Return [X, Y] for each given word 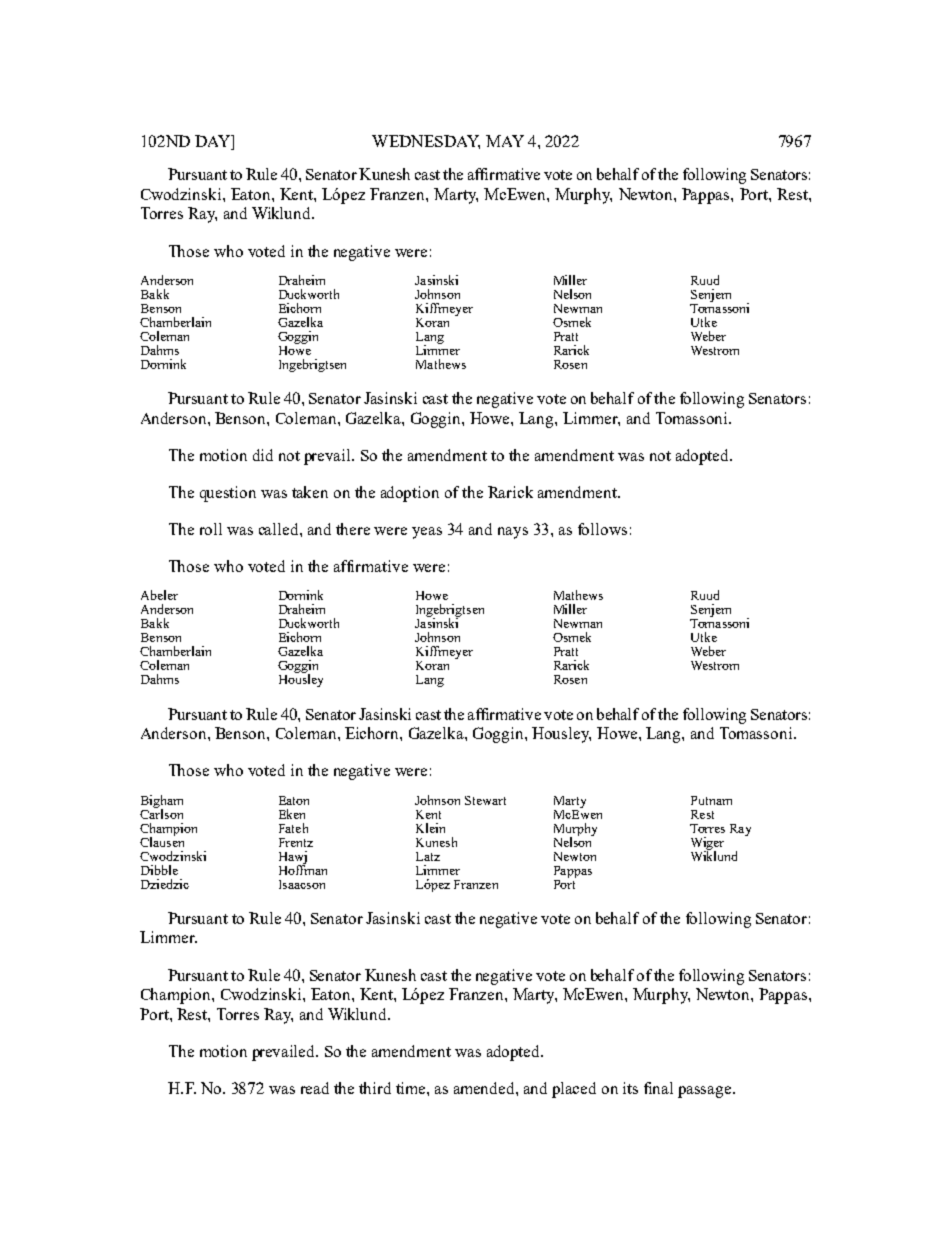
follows [602, 529]
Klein [430, 828]
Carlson [161, 812]
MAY [505, 141]
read [315, 1088]
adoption [410, 494]
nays [513, 533]
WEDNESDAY [426, 142]
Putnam [711, 800]
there [353, 529]
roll [211, 529]
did [263, 455]
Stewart [485, 800]
